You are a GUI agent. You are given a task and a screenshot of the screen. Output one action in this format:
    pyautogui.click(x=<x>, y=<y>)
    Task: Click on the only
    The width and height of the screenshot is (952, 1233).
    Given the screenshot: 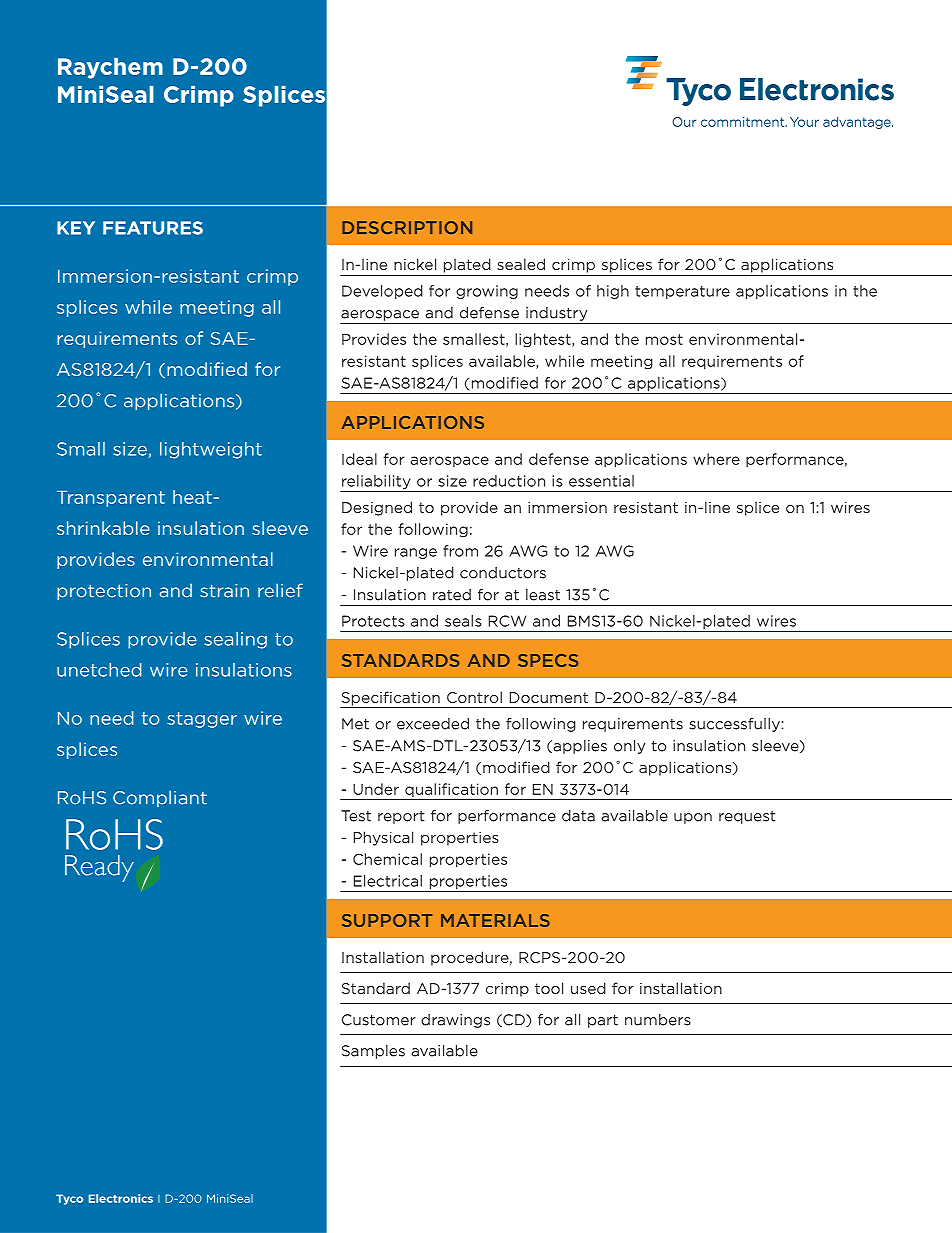 What is the action you would take?
    pyautogui.click(x=629, y=747)
